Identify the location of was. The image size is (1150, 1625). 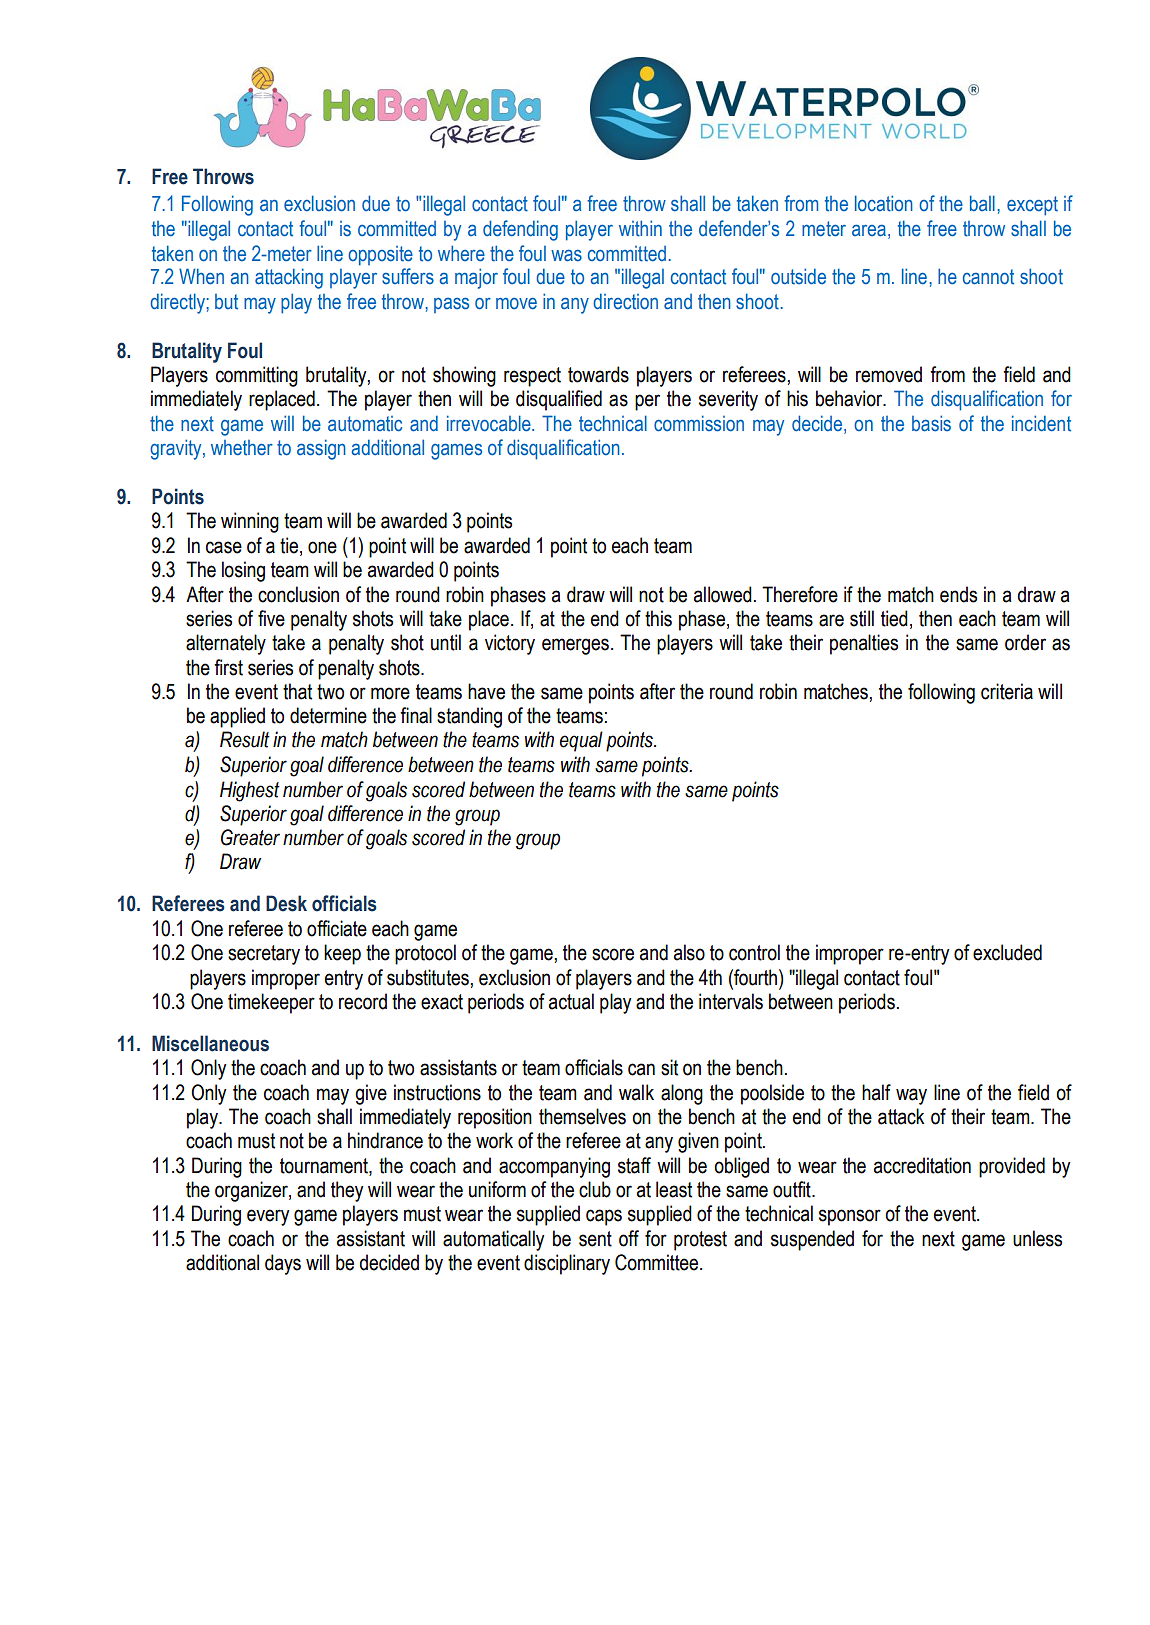
(566, 255).
